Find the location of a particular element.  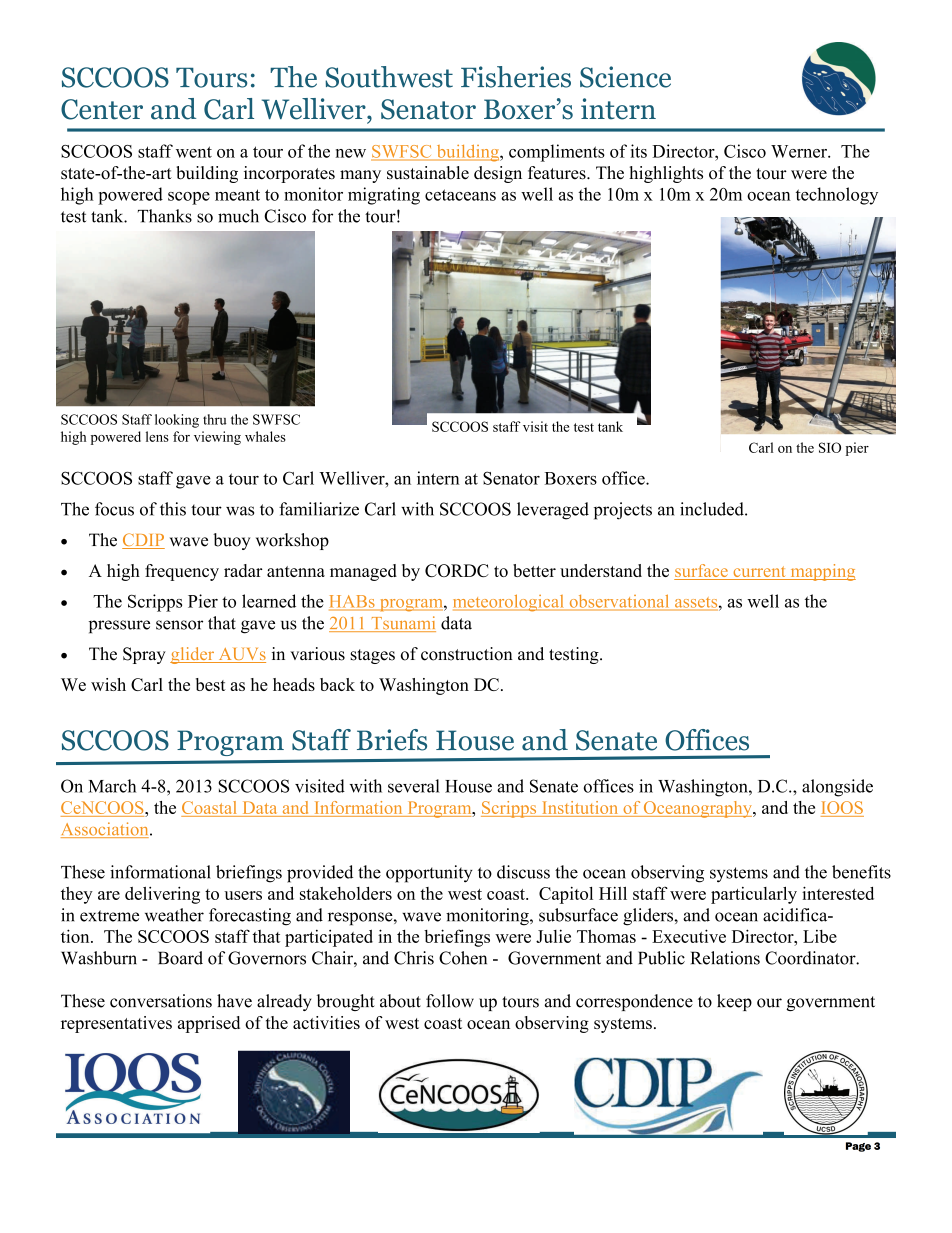

Page is located at coordinates (858, 1147).
